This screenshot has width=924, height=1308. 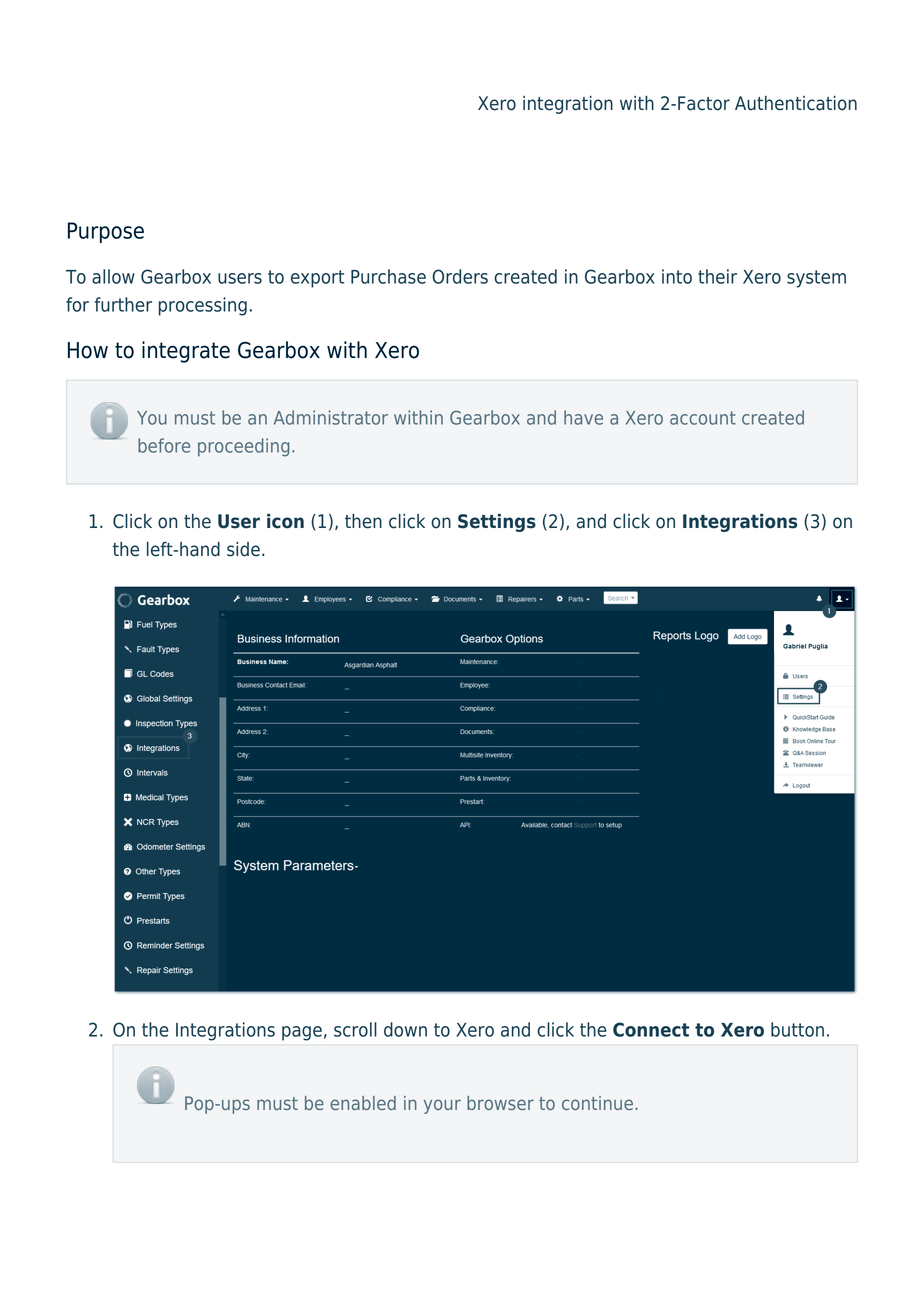 I want to click on Orders, so click(x=460, y=276).
